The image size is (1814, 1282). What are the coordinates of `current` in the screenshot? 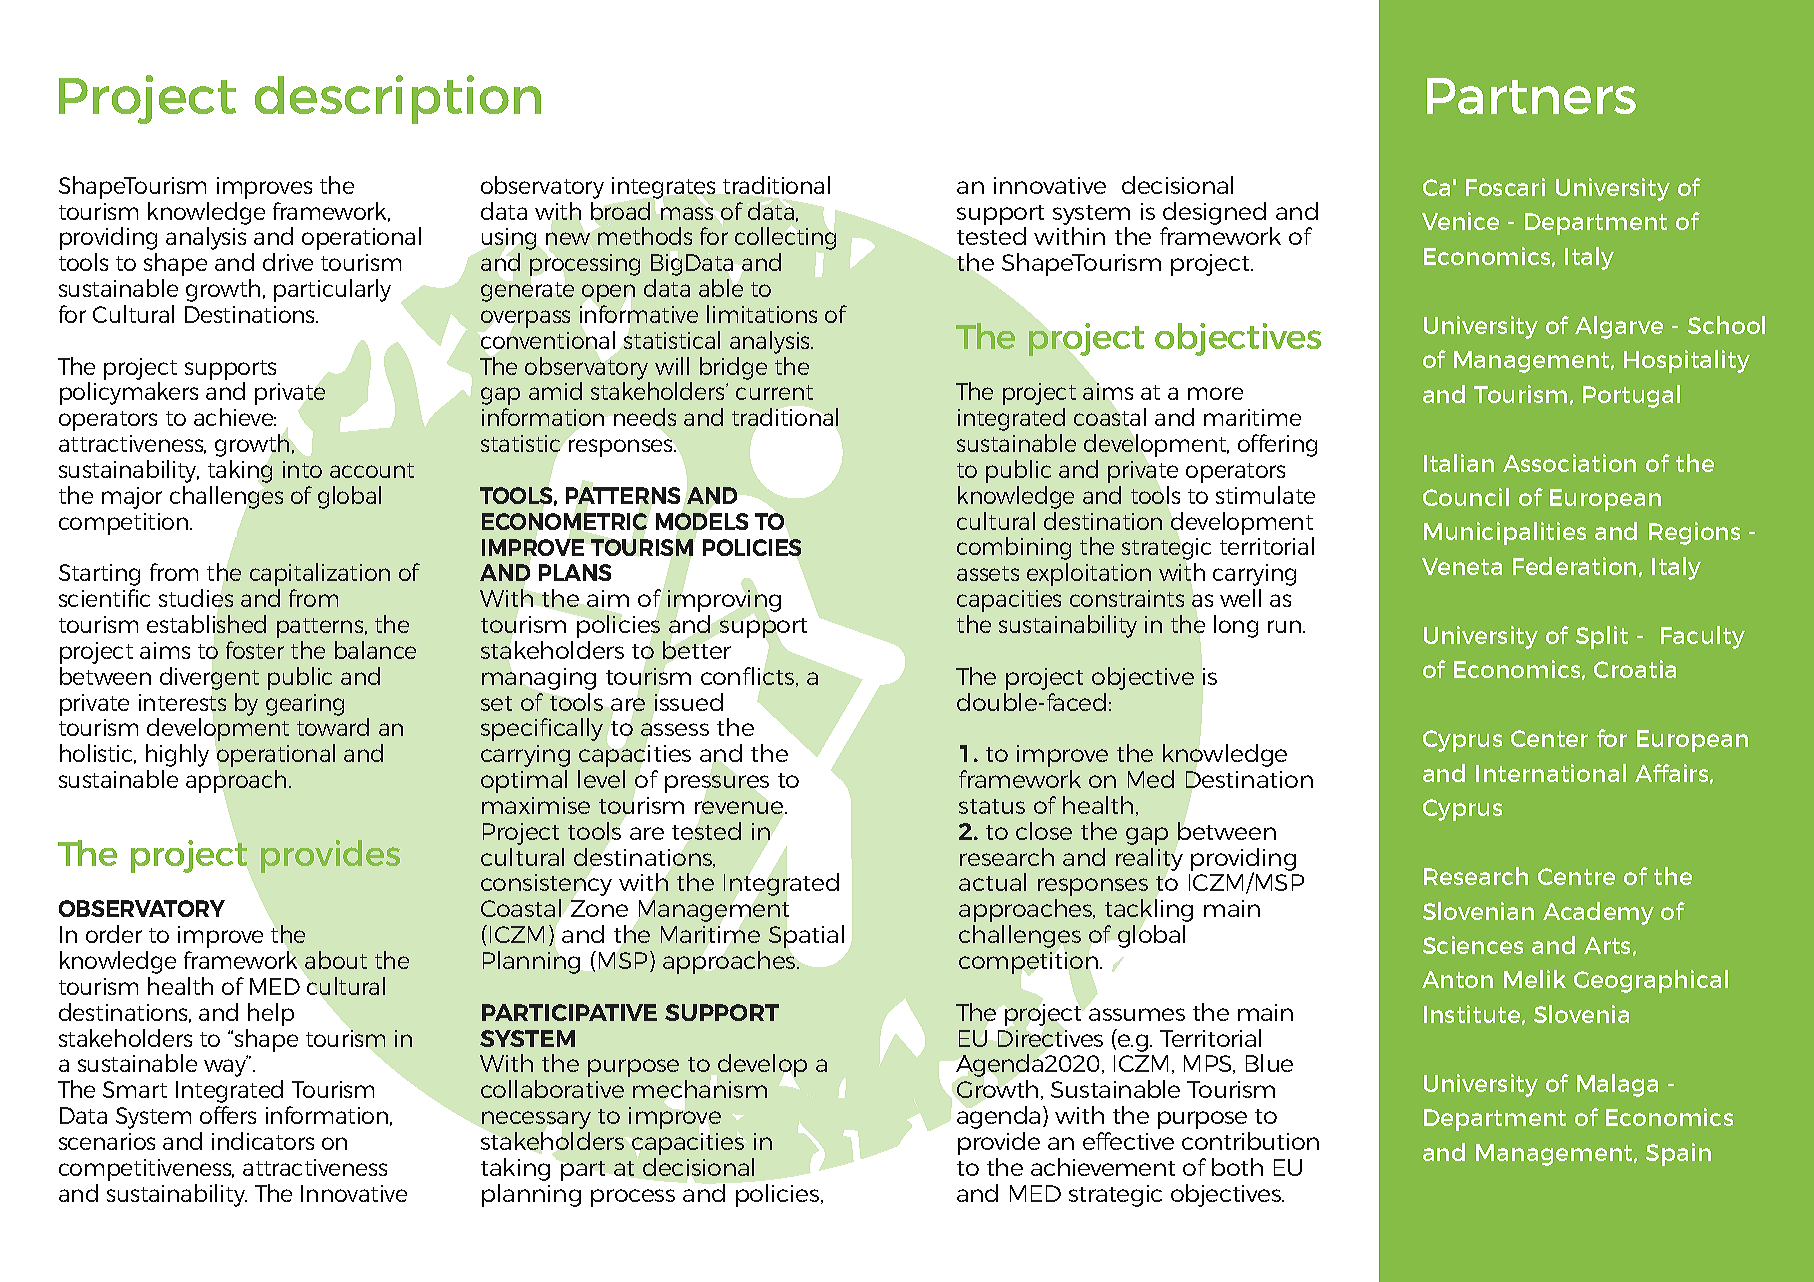 It's located at (774, 392).
